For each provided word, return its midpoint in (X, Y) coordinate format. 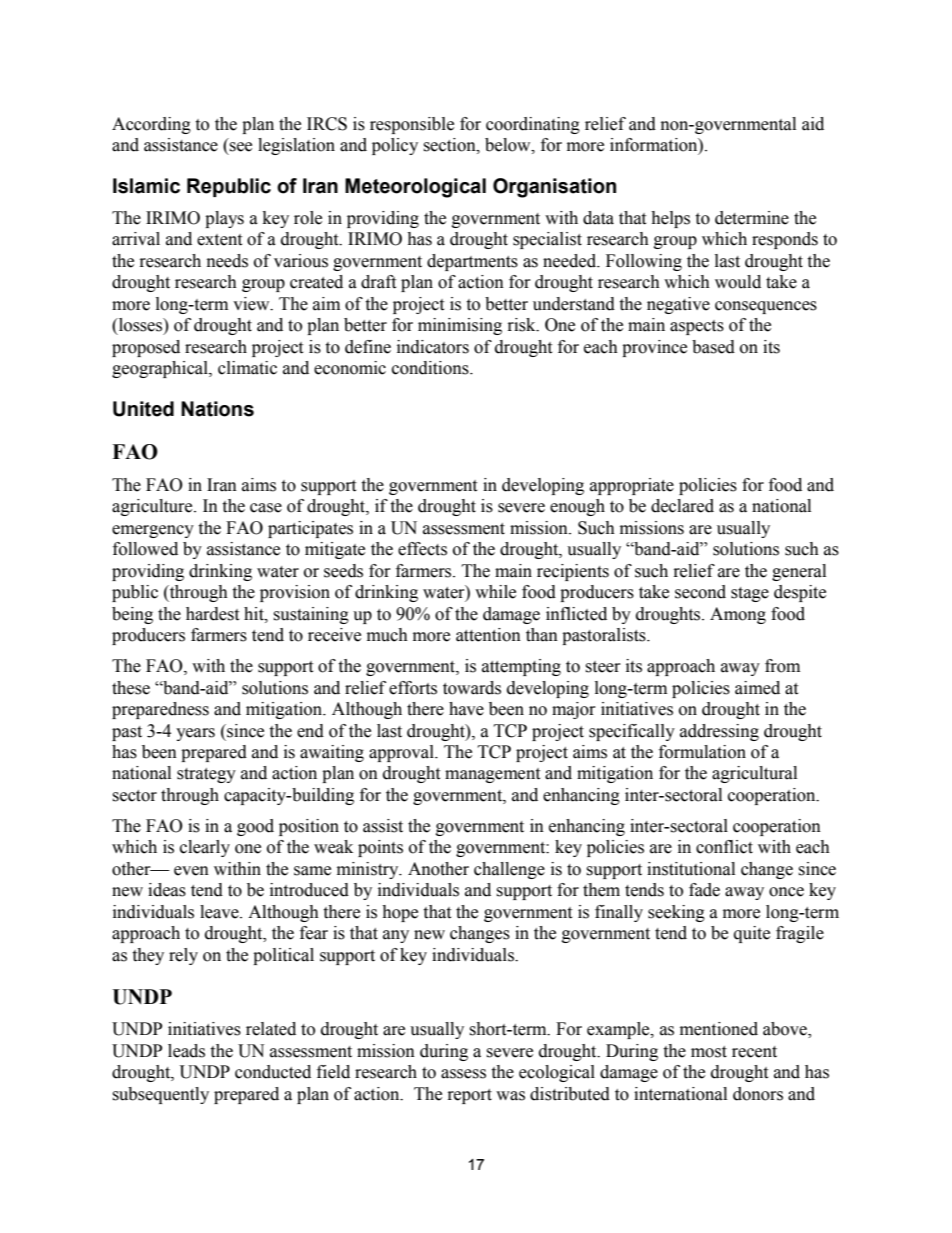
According (151, 125)
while (495, 592)
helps (670, 219)
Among (738, 615)
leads (186, 1051)
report (470, 1096)
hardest (212, 614)
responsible (412, 125)
